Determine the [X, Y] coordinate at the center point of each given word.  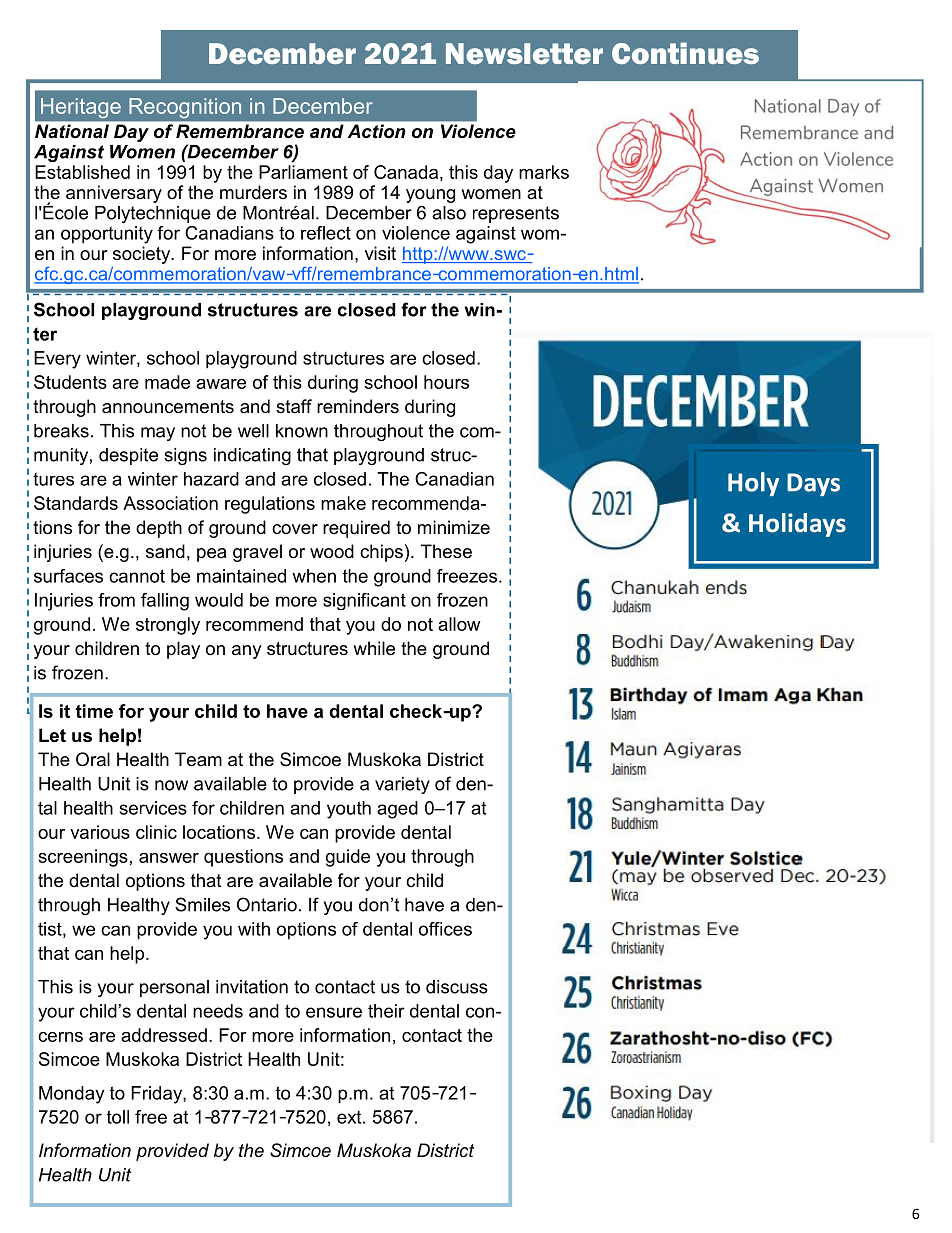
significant [364, 601]
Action [376, 131]
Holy [753, 484]
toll [118, 1117]
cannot [137, 576]
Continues [685, 53]
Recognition [185, 108]
